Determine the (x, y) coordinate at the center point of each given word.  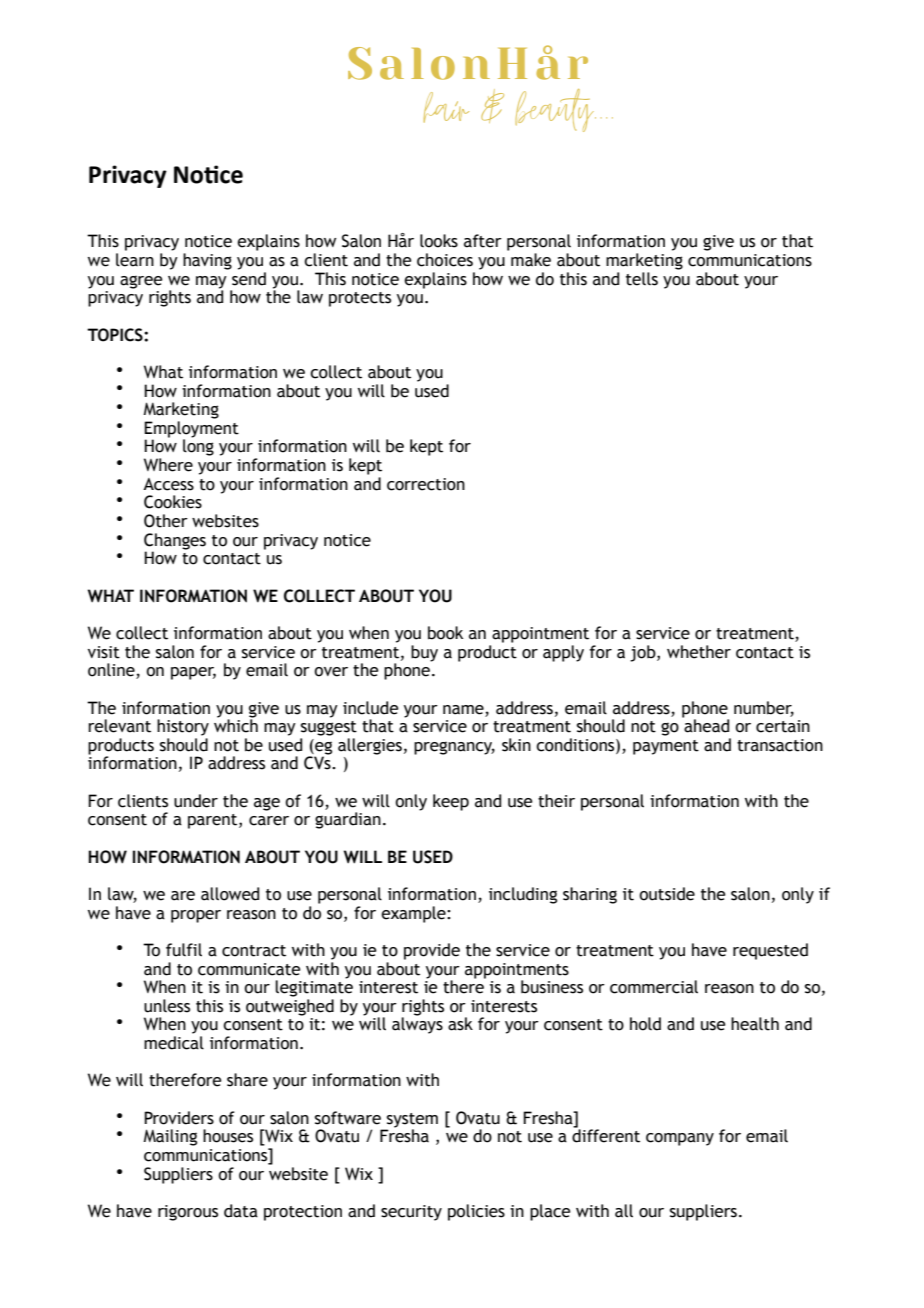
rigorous (188, 1213)
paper (193, 673)
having (207, 261)
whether (699, 652)
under (196, 801)
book (445, 633)
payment (666, 747)
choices (445, 260)
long (198, 446)
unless (167, 1006)
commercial (654, 987)
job (644, 653)
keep (451, 802)
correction (426, 484)
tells (642, 279)
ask (460, 1024)
